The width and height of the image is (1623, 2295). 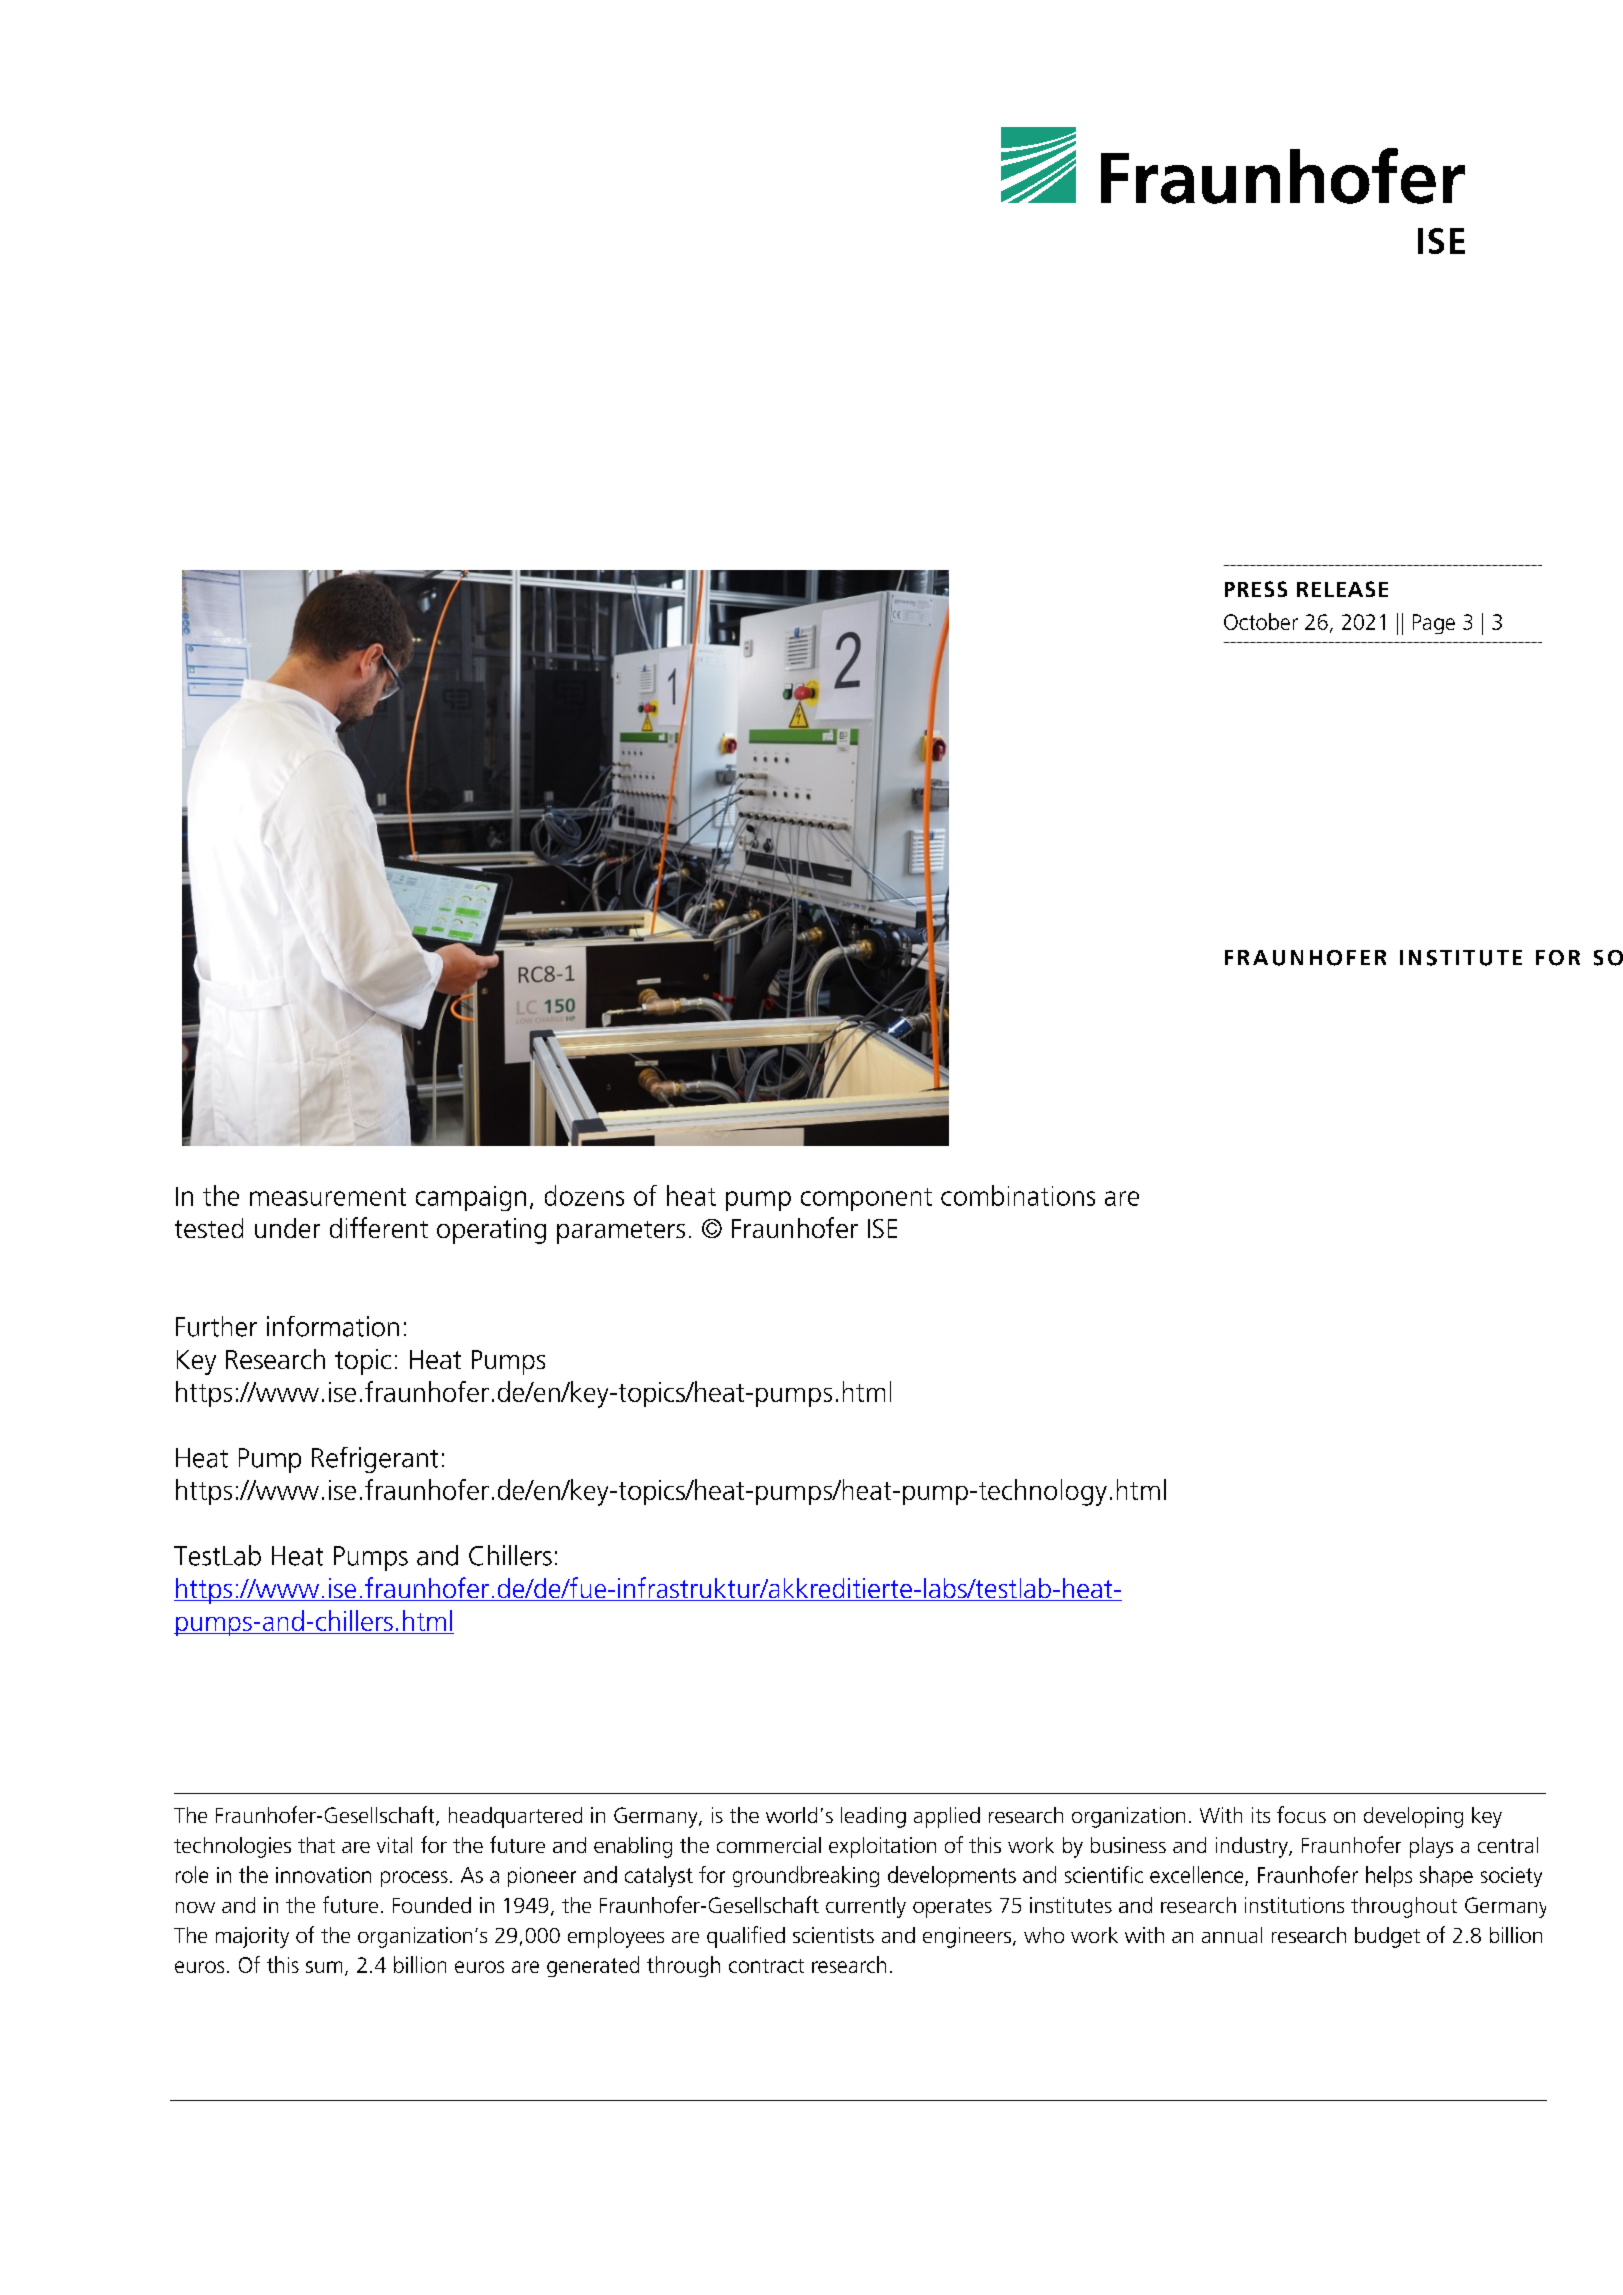 I want to click on scientists, so click(x=833, y=1935).
